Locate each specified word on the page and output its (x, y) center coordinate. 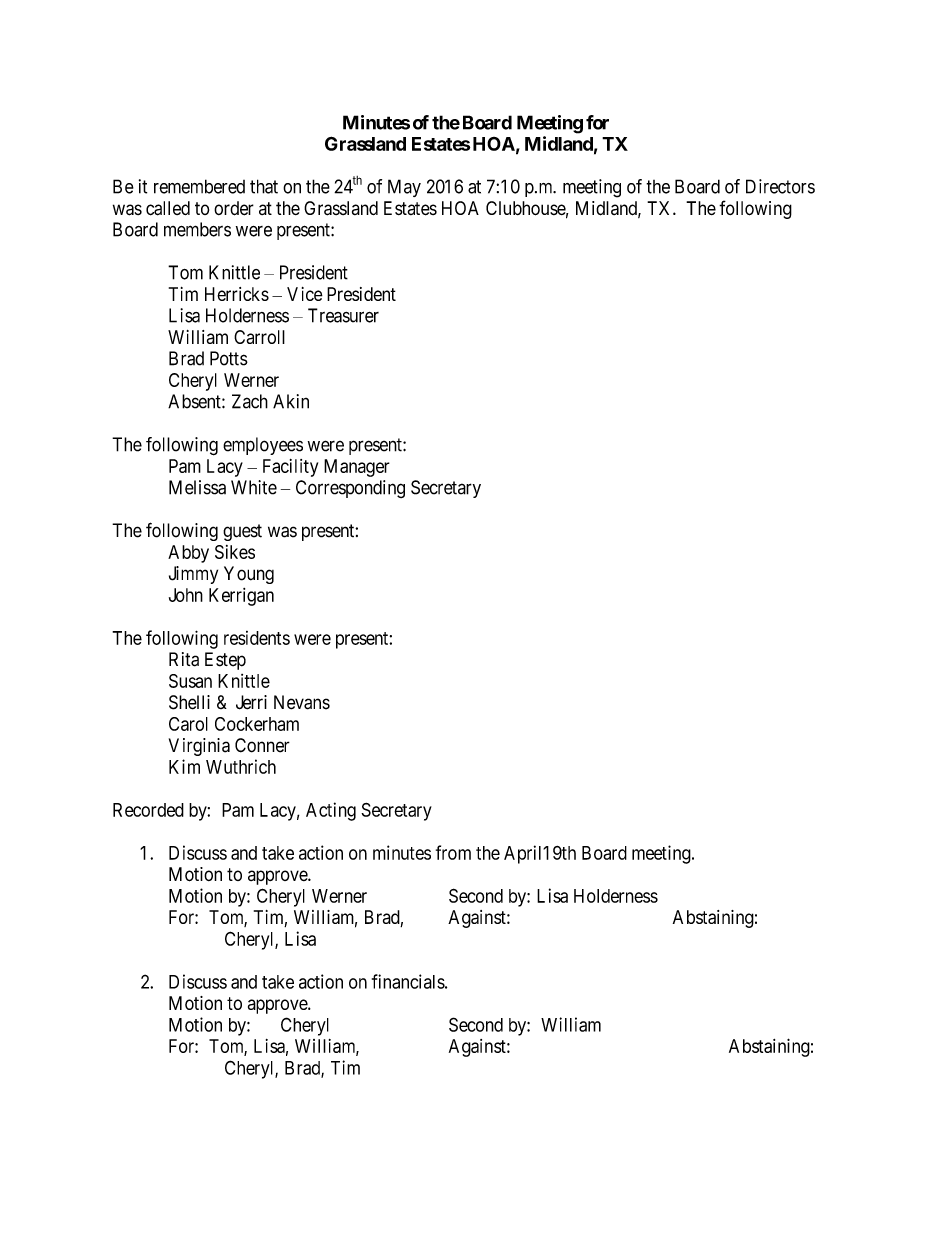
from (453, 852)
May (404, 188)
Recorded (148, 810)
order (234, 208)
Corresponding (350, 489)
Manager (357, 468)
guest (242, 532)
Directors (780, 186)
